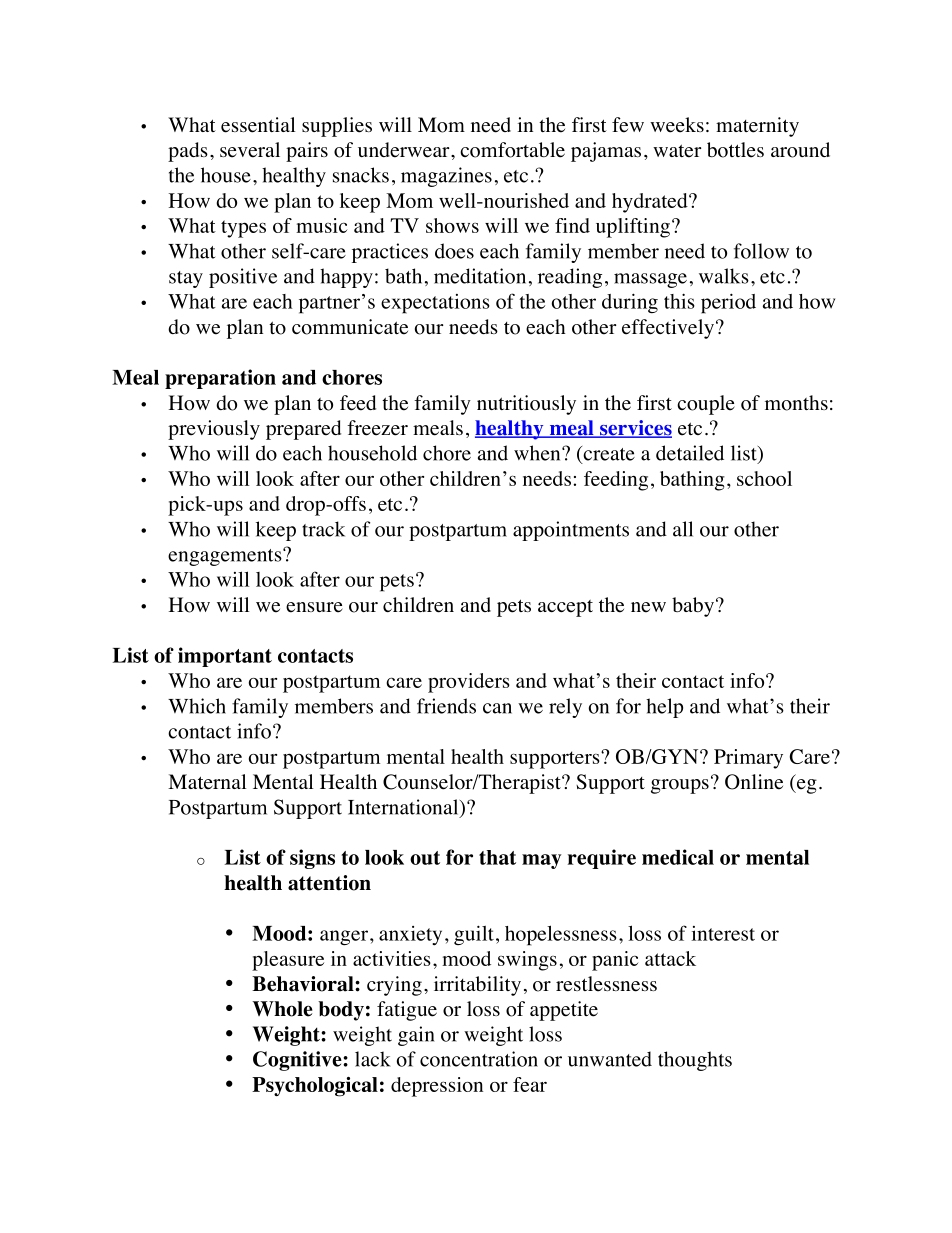 This document has width=952, height=1233. I want to click on can, so click(497, 708).
